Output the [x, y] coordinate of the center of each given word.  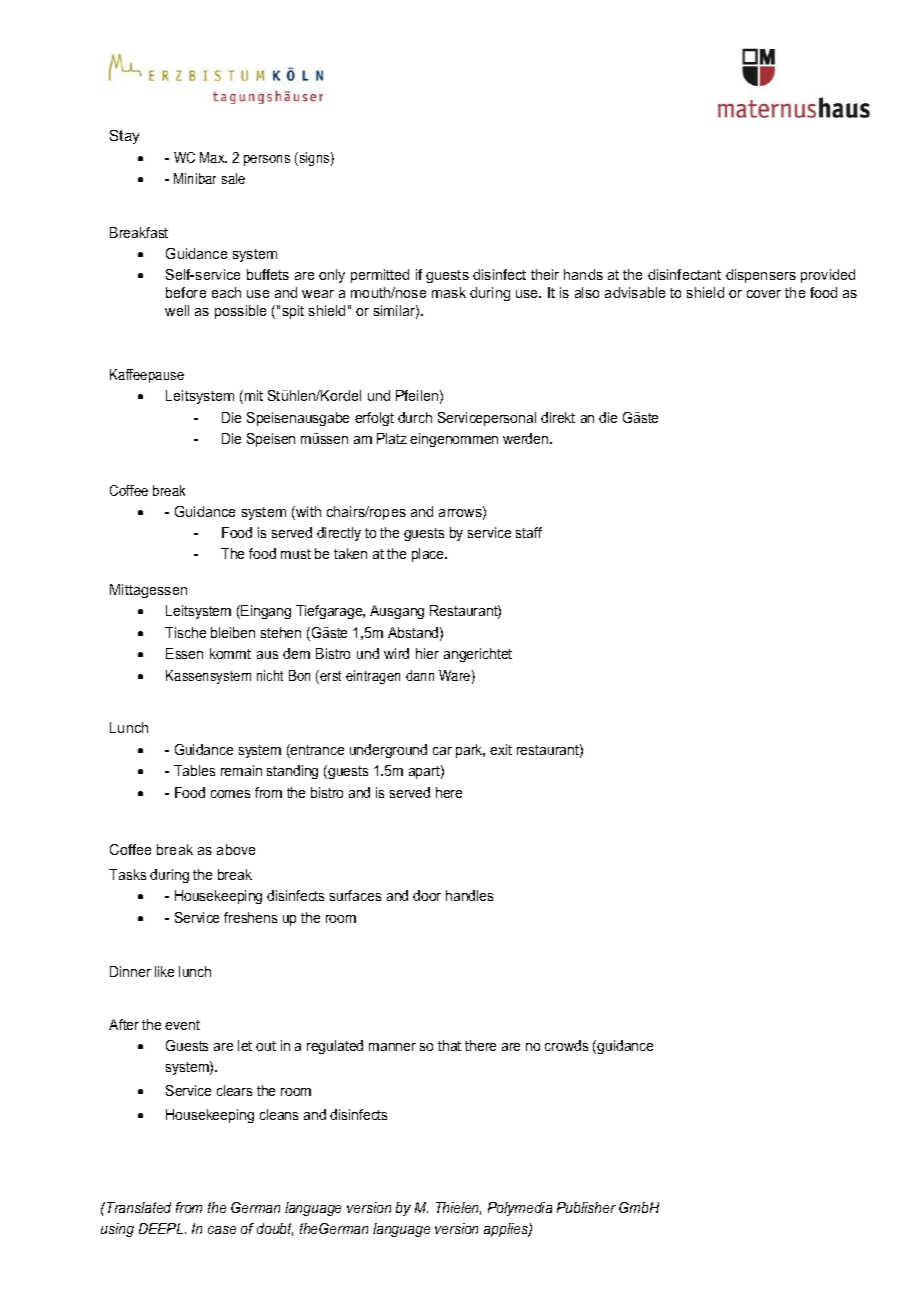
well [177, 310]
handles [469, 895]
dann [420, 675]
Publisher [586, 1207]
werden [527, 438]
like [164, 971]
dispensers [761, 276]
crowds [566, 1045]
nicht [270, 675]
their [545, 274]
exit [501, 749]
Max [213, 157]
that [449, 1045]
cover [764, 294]
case [222, 1230]
